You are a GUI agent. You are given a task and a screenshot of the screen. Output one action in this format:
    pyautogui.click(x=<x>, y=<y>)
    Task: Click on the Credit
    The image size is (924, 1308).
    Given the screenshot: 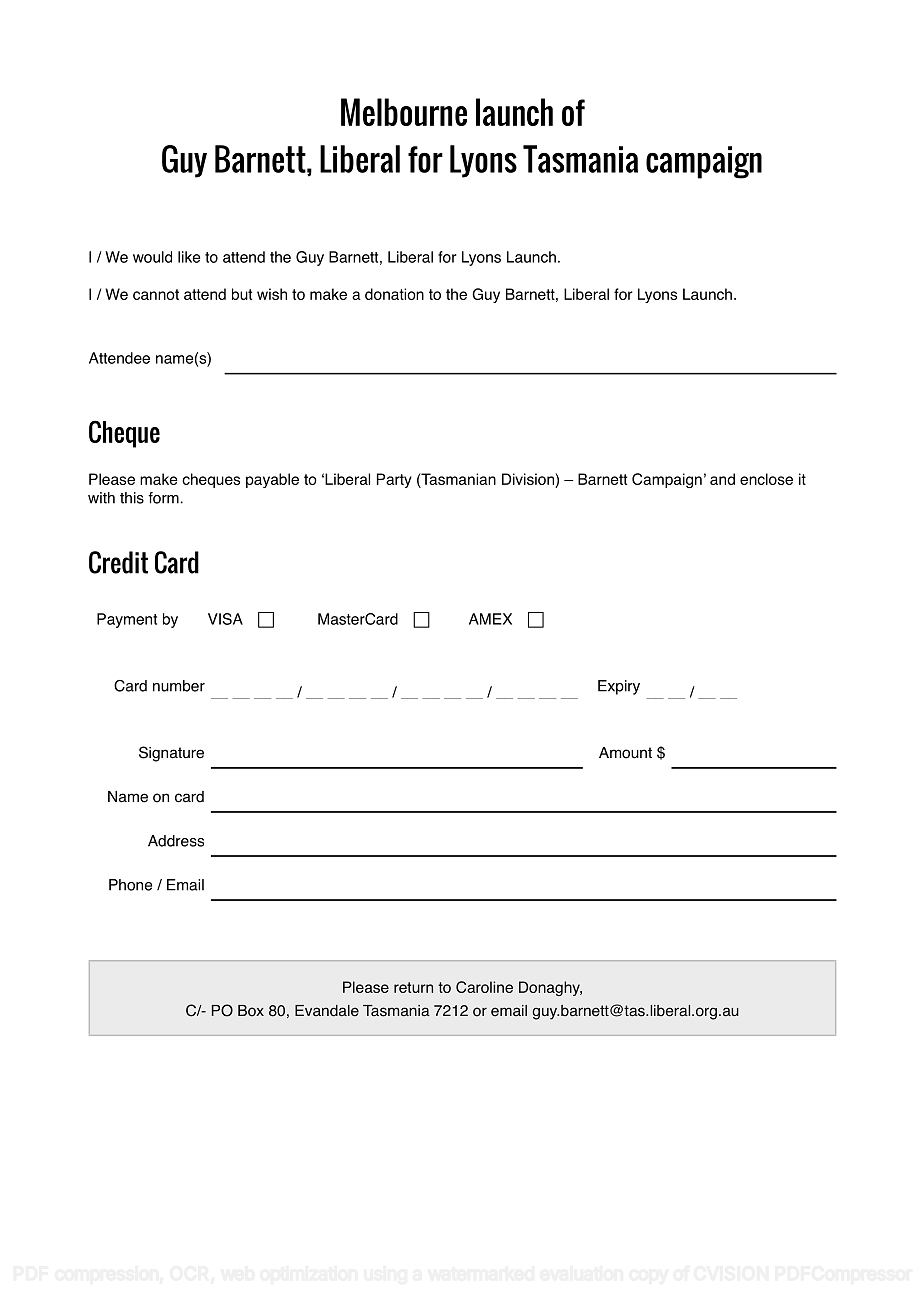 What is the action you would take?
    pyautogui.click(x=118, y=562)
